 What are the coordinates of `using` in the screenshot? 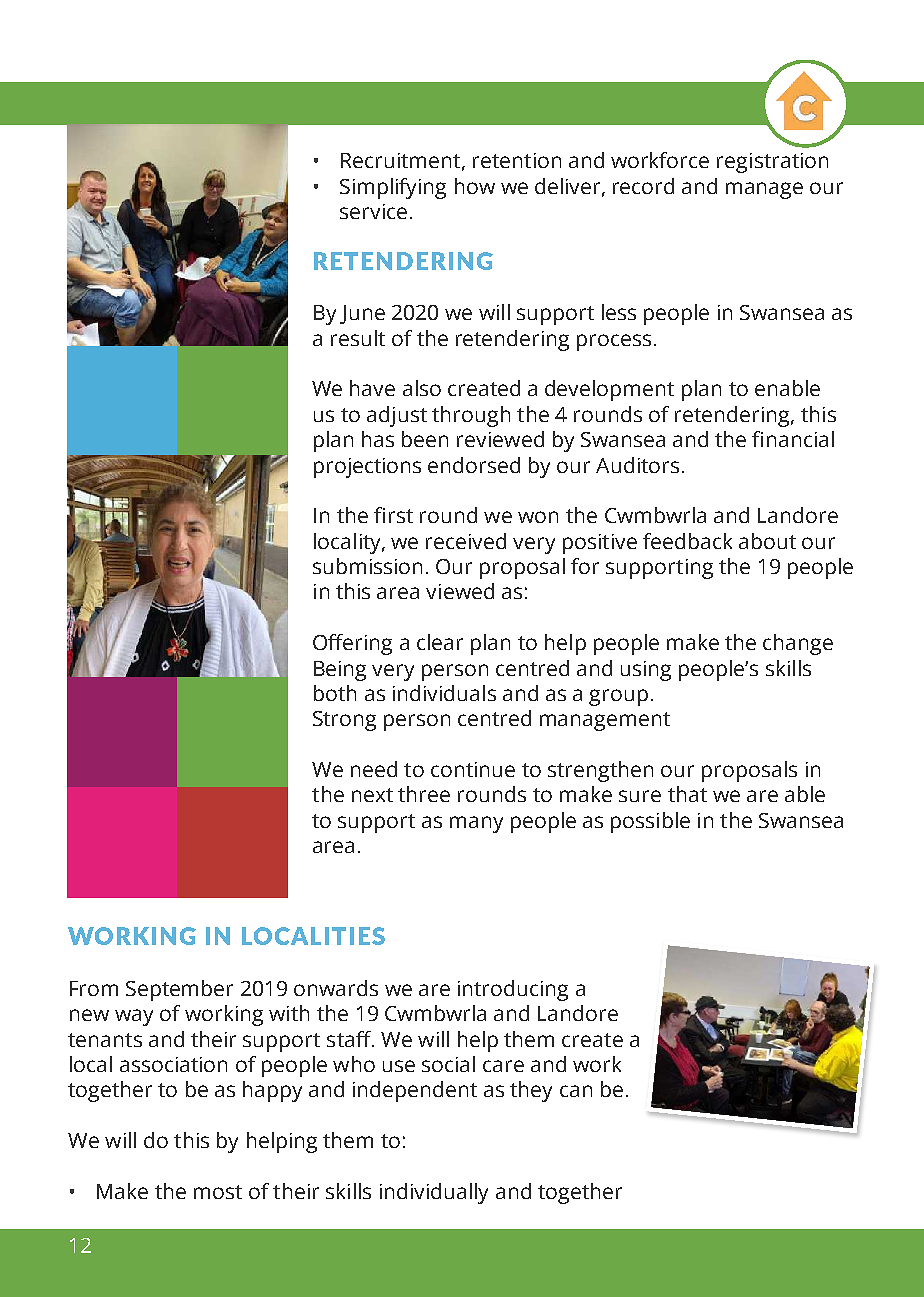 It's located at (646, 671).
